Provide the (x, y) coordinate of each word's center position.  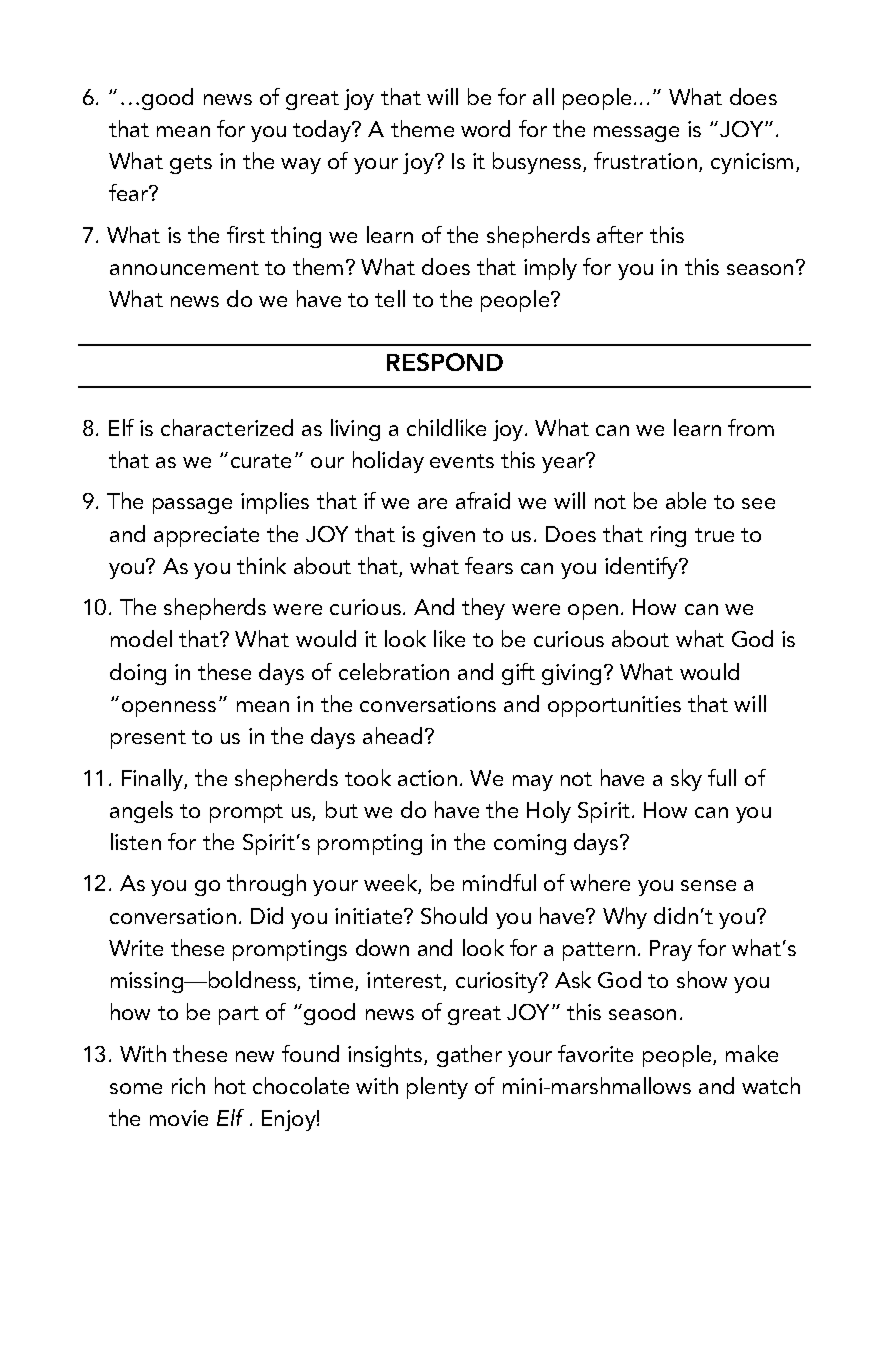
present (148, 739)
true (714, 535)
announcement (184, 268)
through (266, 885)
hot (230, 1085)
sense (708, 885)
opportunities (614, 706)
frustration (645, 160)
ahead (392, 735)
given (449, 536)
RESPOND (445, 362)
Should (454, 915)
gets (191, 164)
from (751, 427)
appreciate (206, 536)
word (485, 128)
